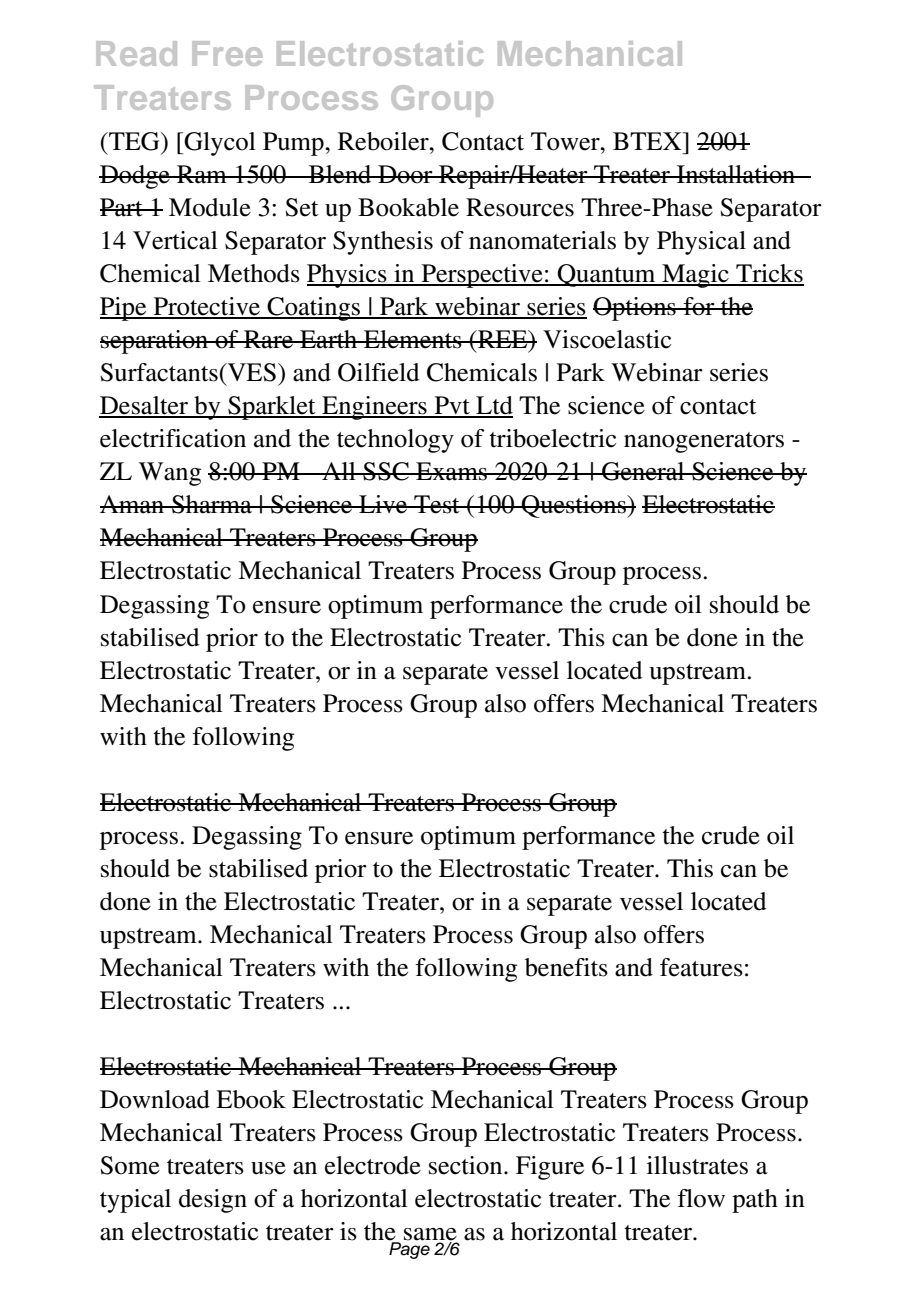 The image size is (924, 1311). Describe the element at coordinates (437, 504) in the page. I see `Test` at that location.
